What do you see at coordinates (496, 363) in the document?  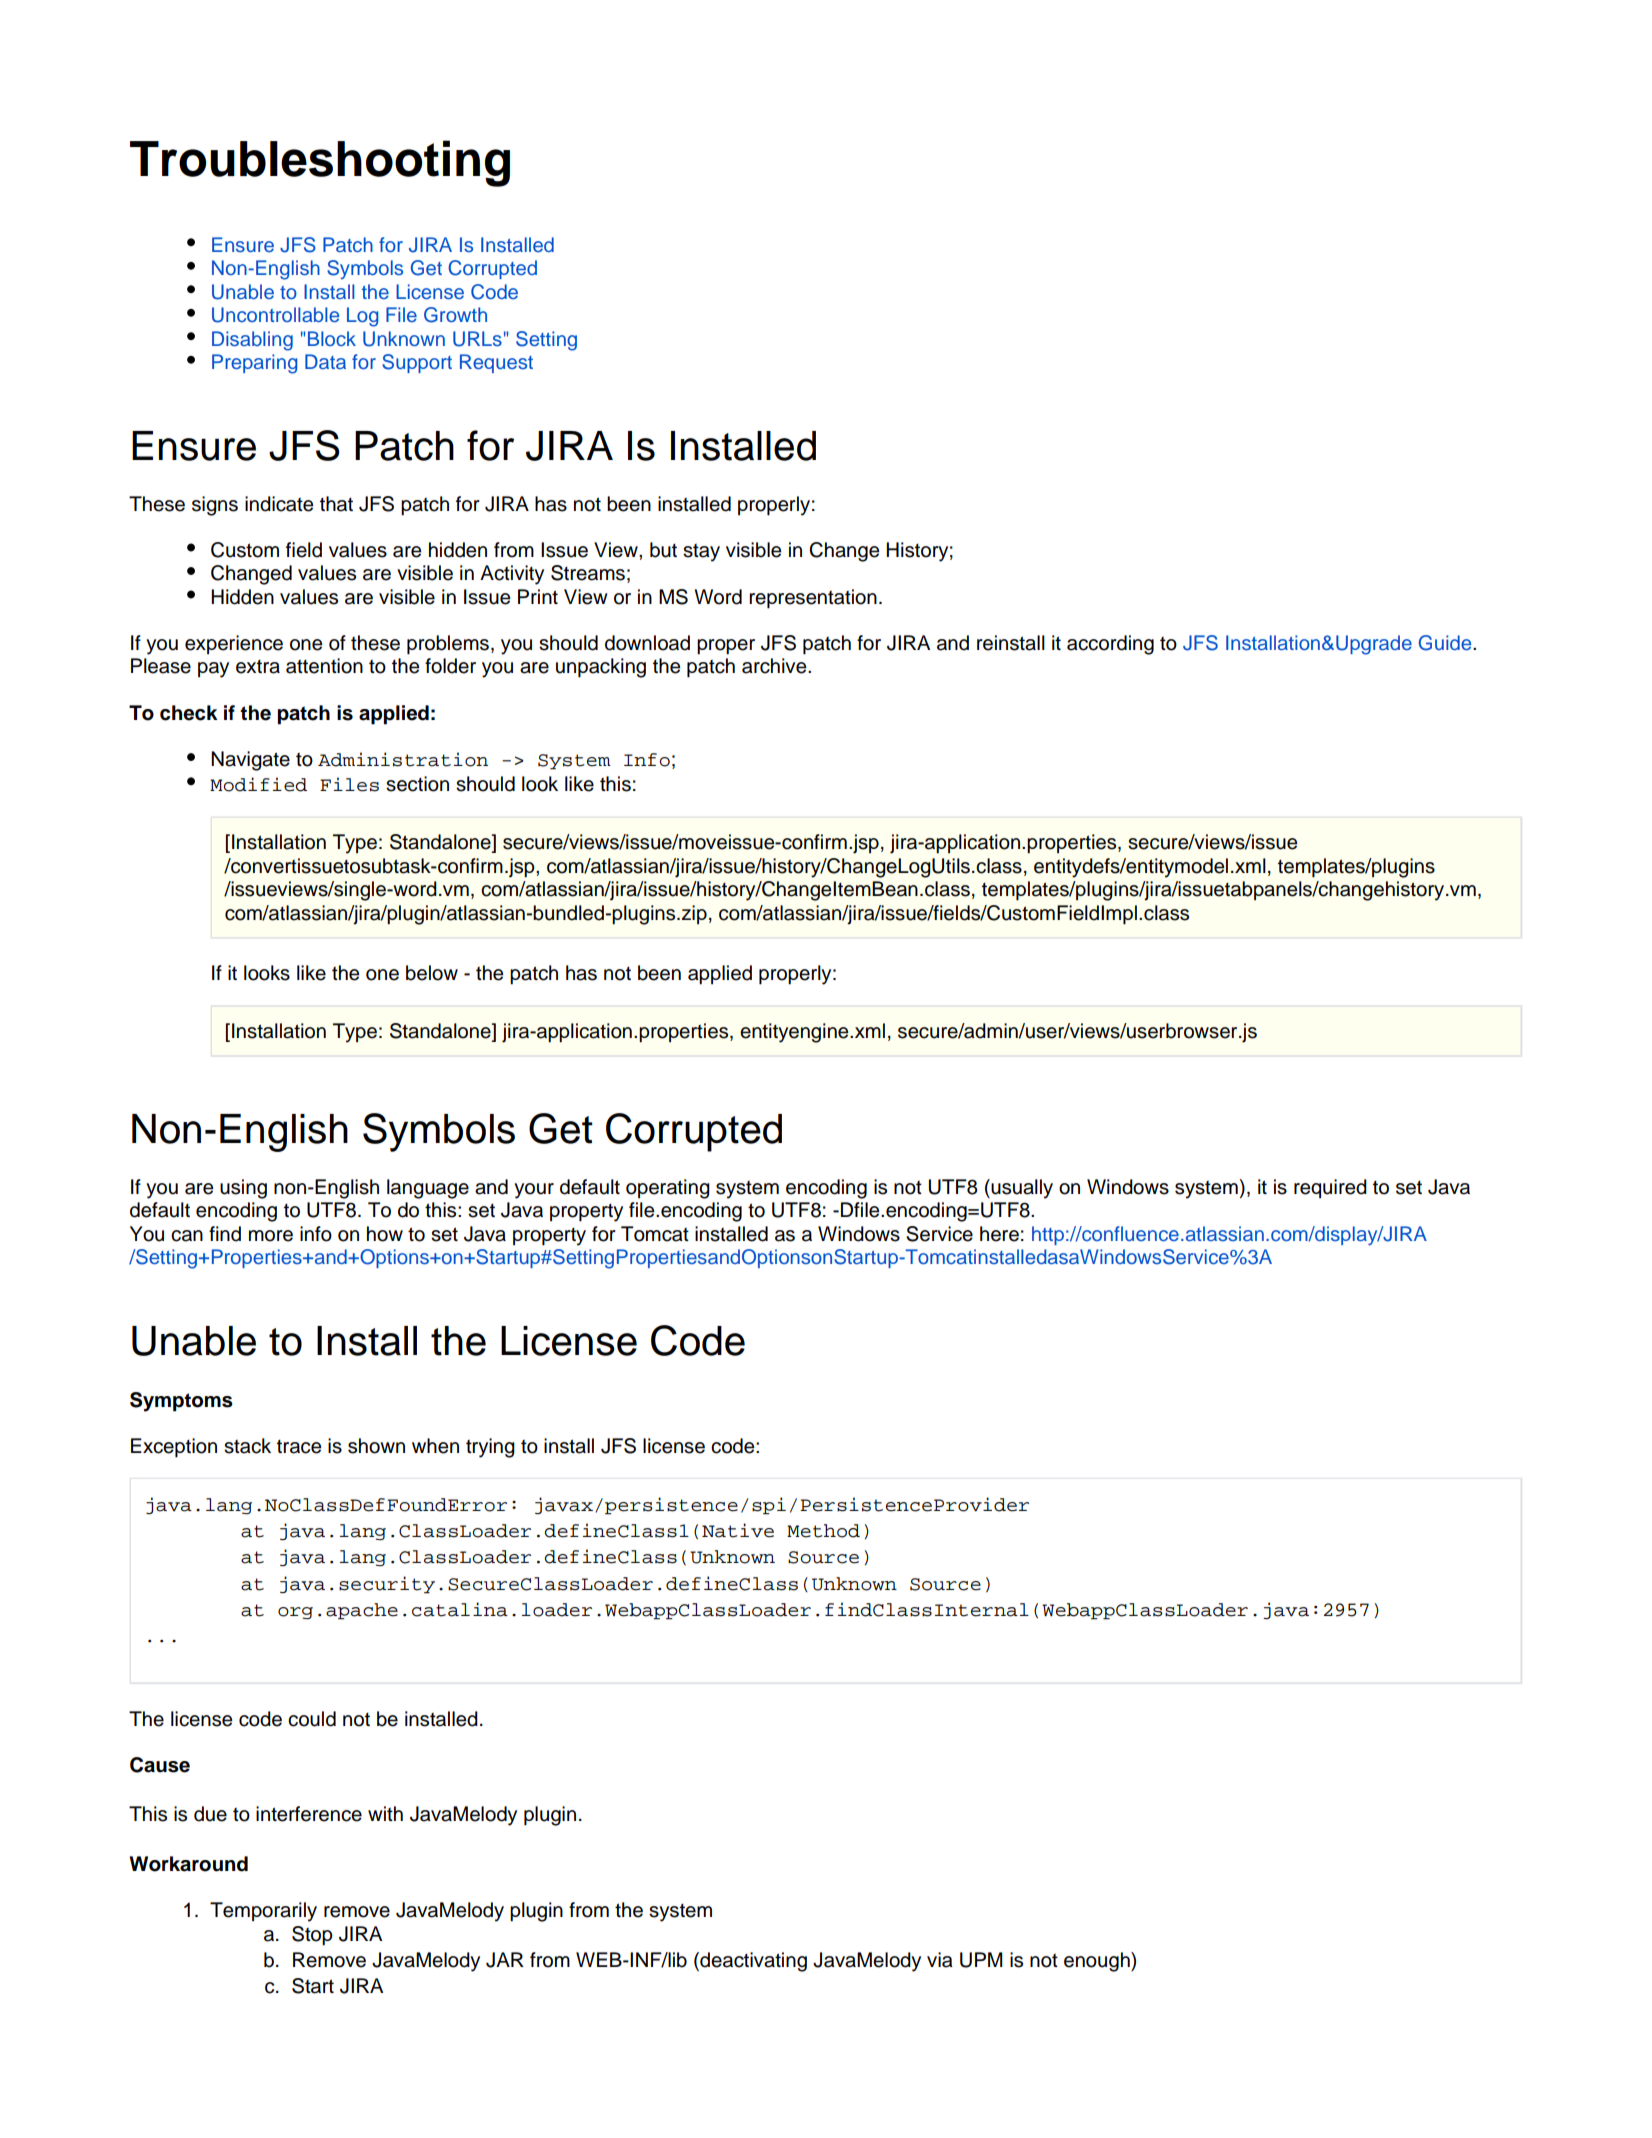 I see `Request` at bounding box center [496, 363].
